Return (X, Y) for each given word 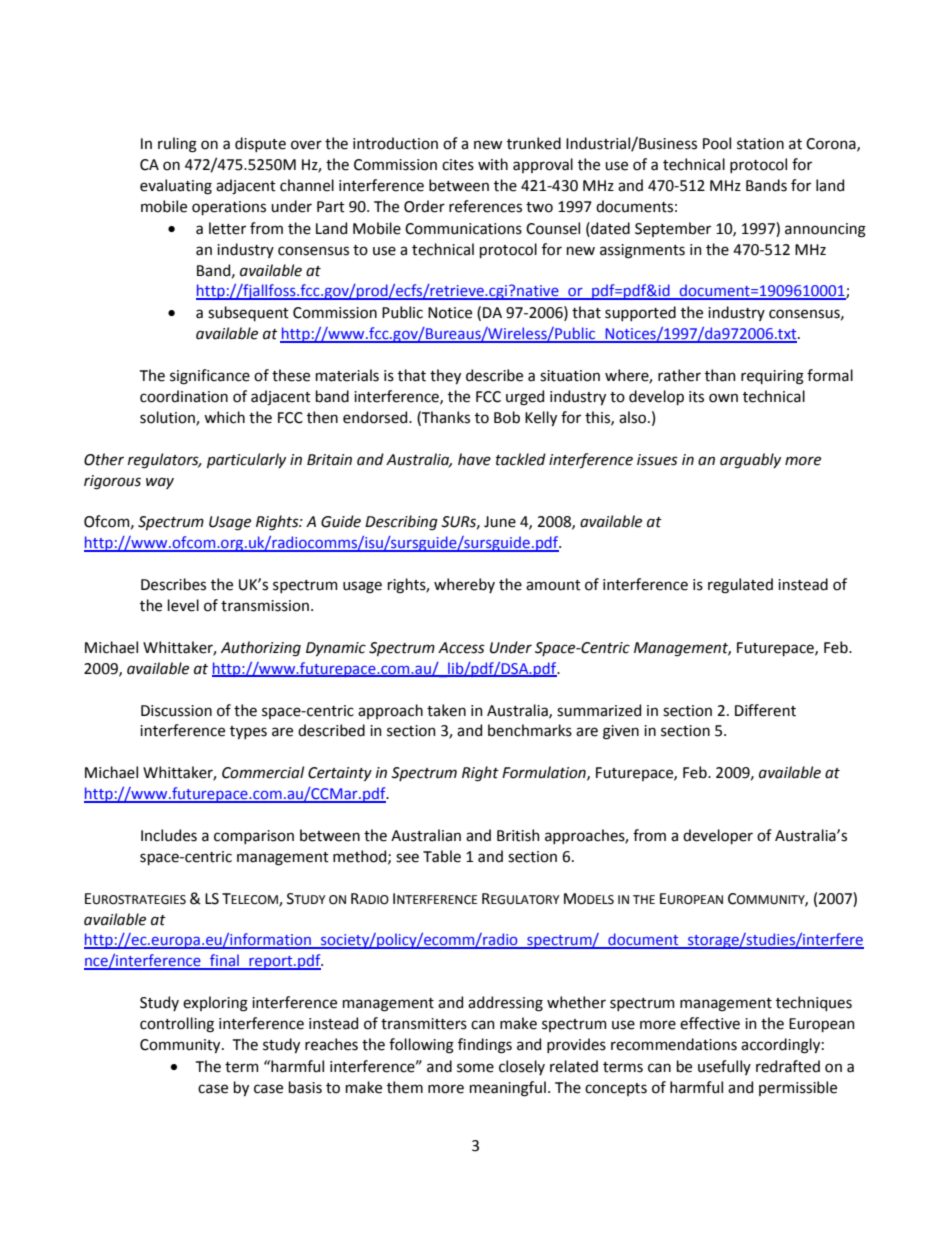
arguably (750, 461)
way (160, 483)
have (474, 459)
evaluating (176, 187)
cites (458, 165)
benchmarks (530, 730)
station (760, 144)
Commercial (263, 772)
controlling (177, 1025)
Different (765, 710)
